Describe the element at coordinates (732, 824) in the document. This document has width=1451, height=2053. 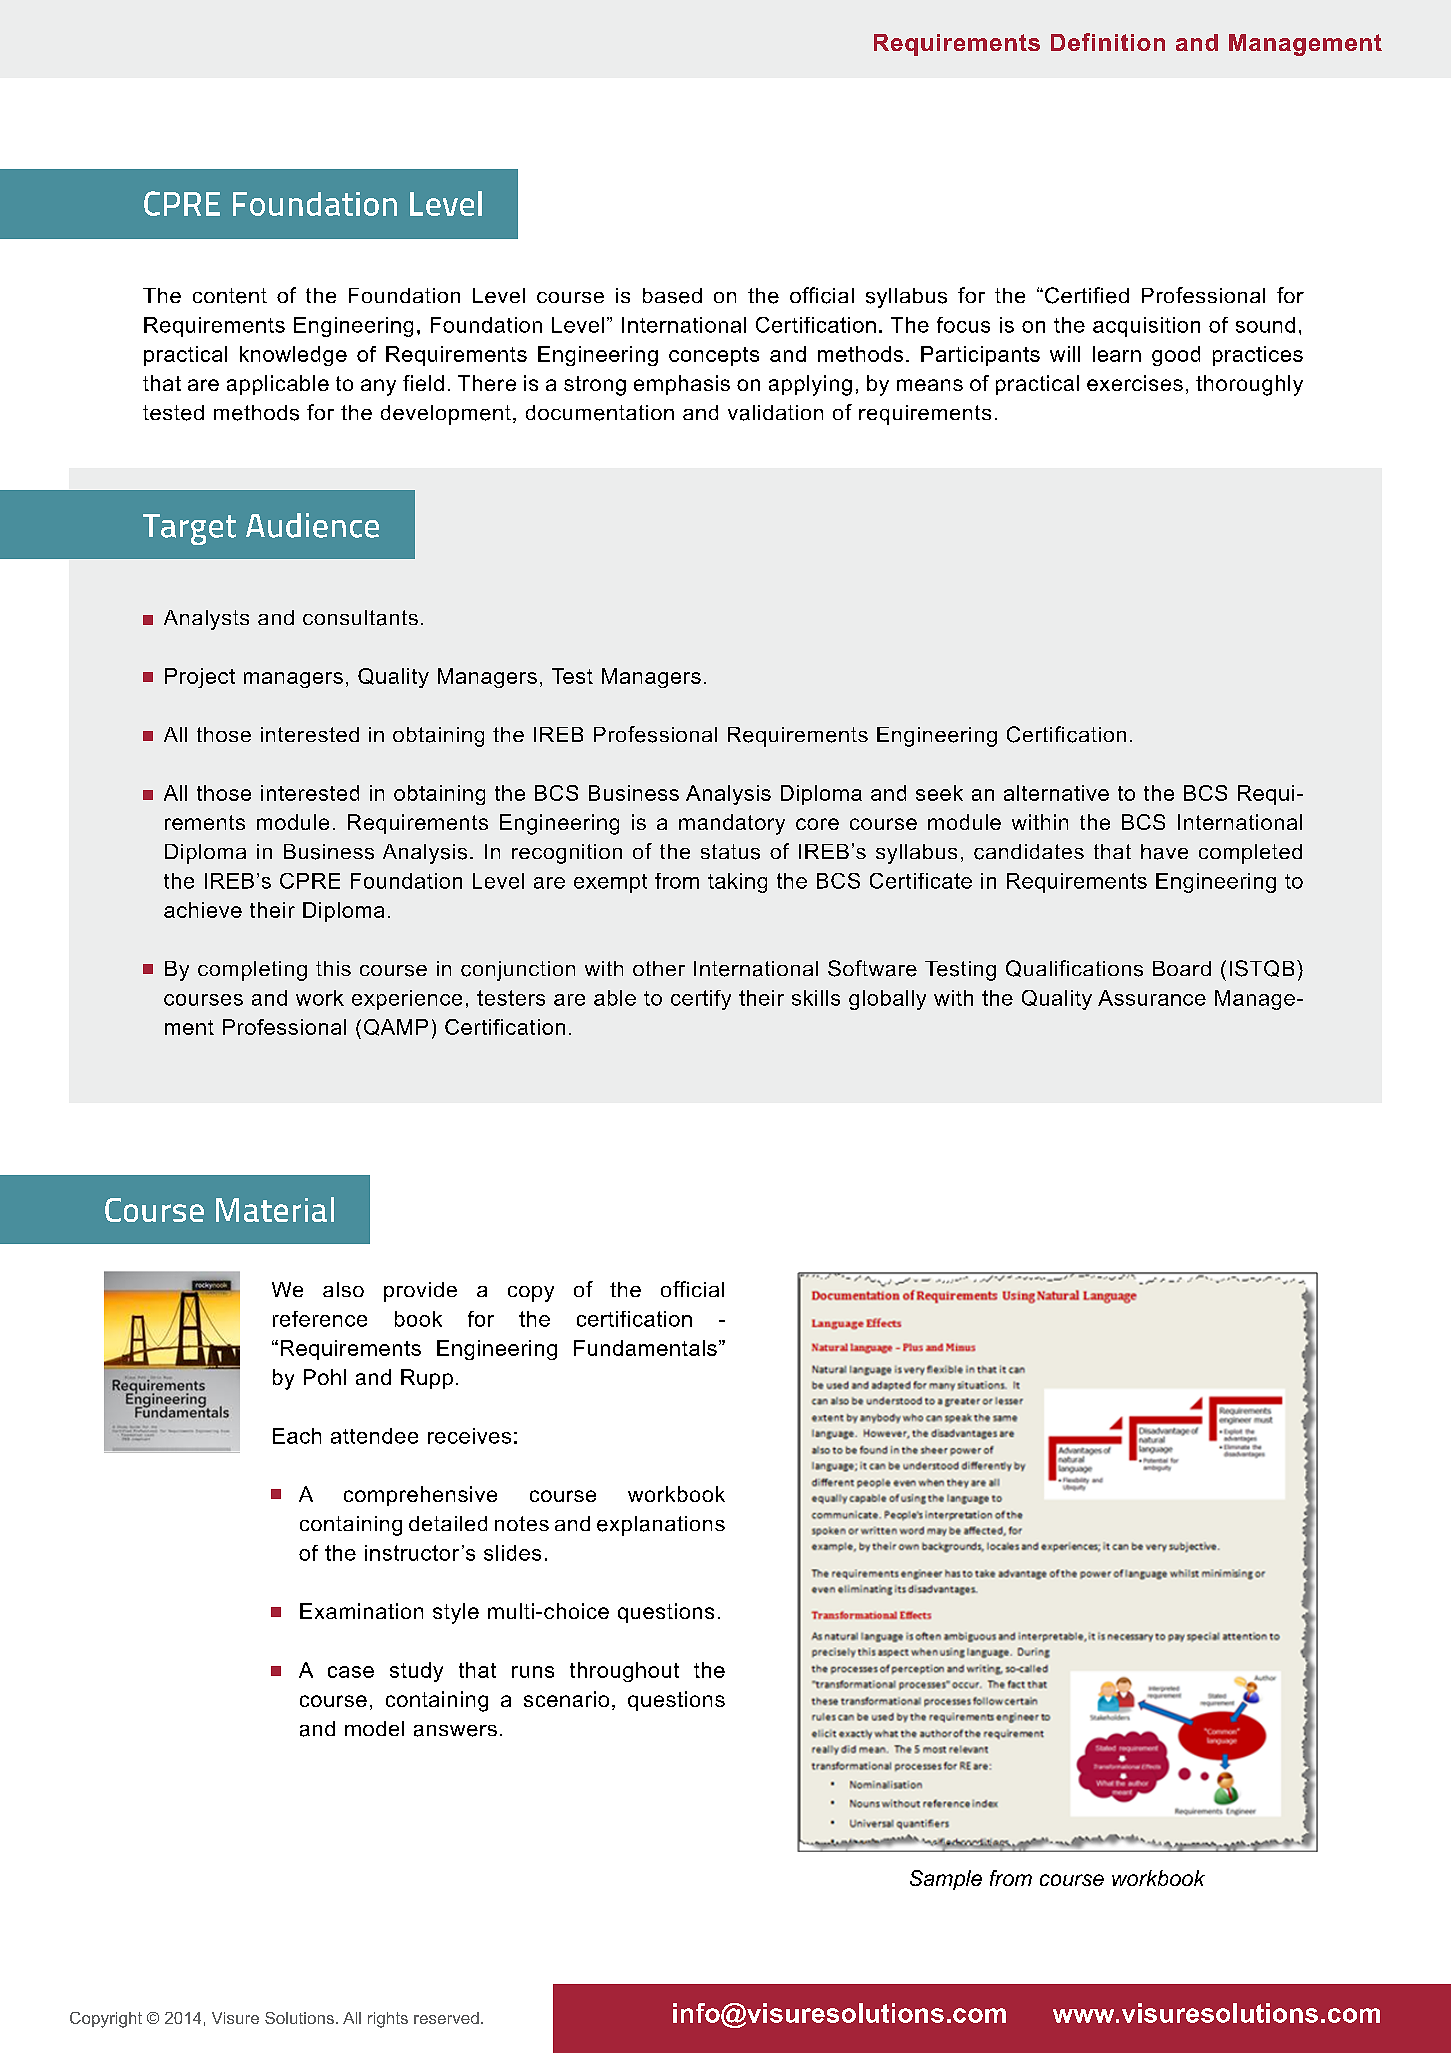
I see `mandatory` at that location.
